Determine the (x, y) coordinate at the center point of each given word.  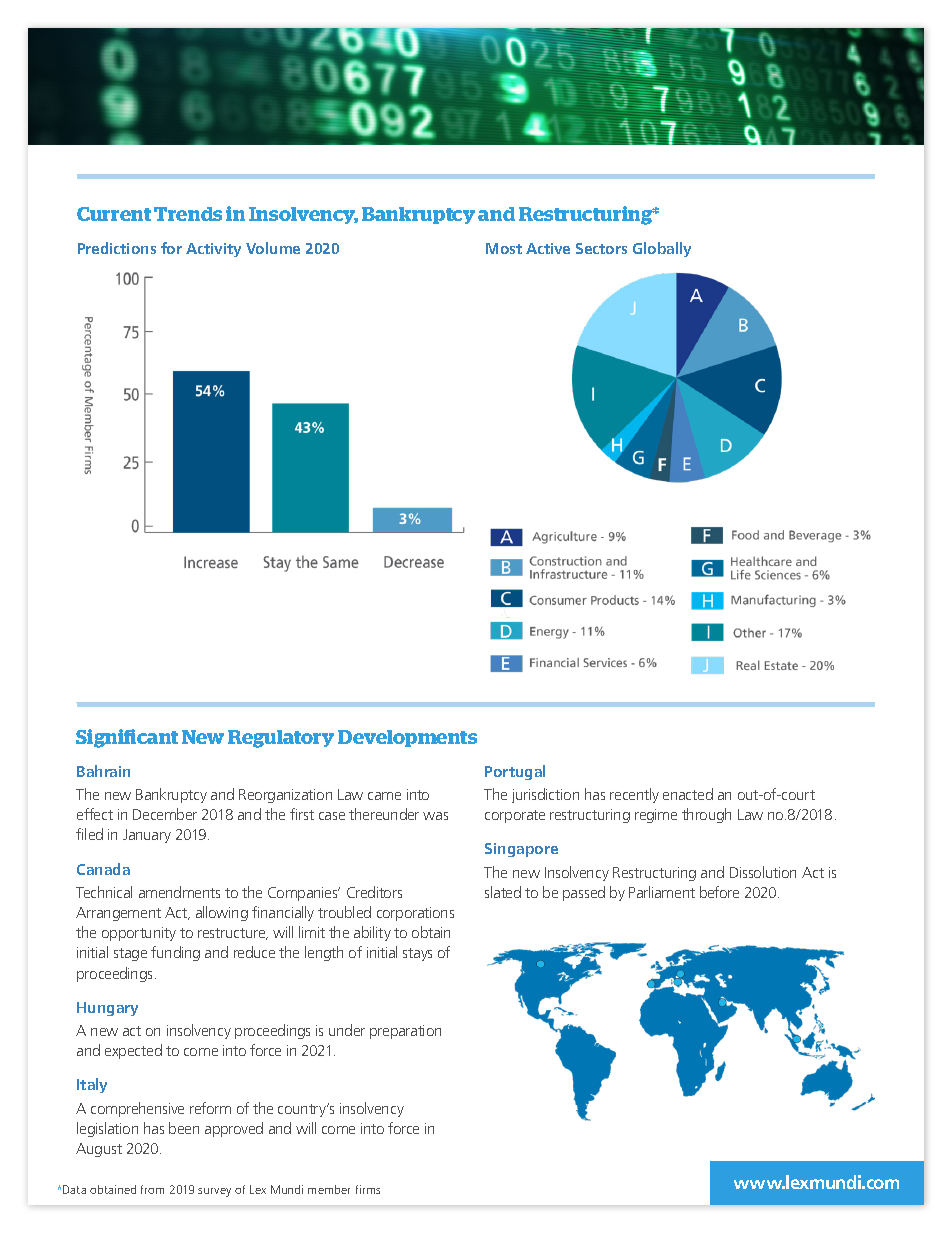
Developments (407, 738)
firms (368, 1189)
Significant (127, 738)
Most (504, 248)
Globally (662, 249)
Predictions (117, 248)
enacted (688, 794)
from (152, 1189)
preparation (405, 1032)
